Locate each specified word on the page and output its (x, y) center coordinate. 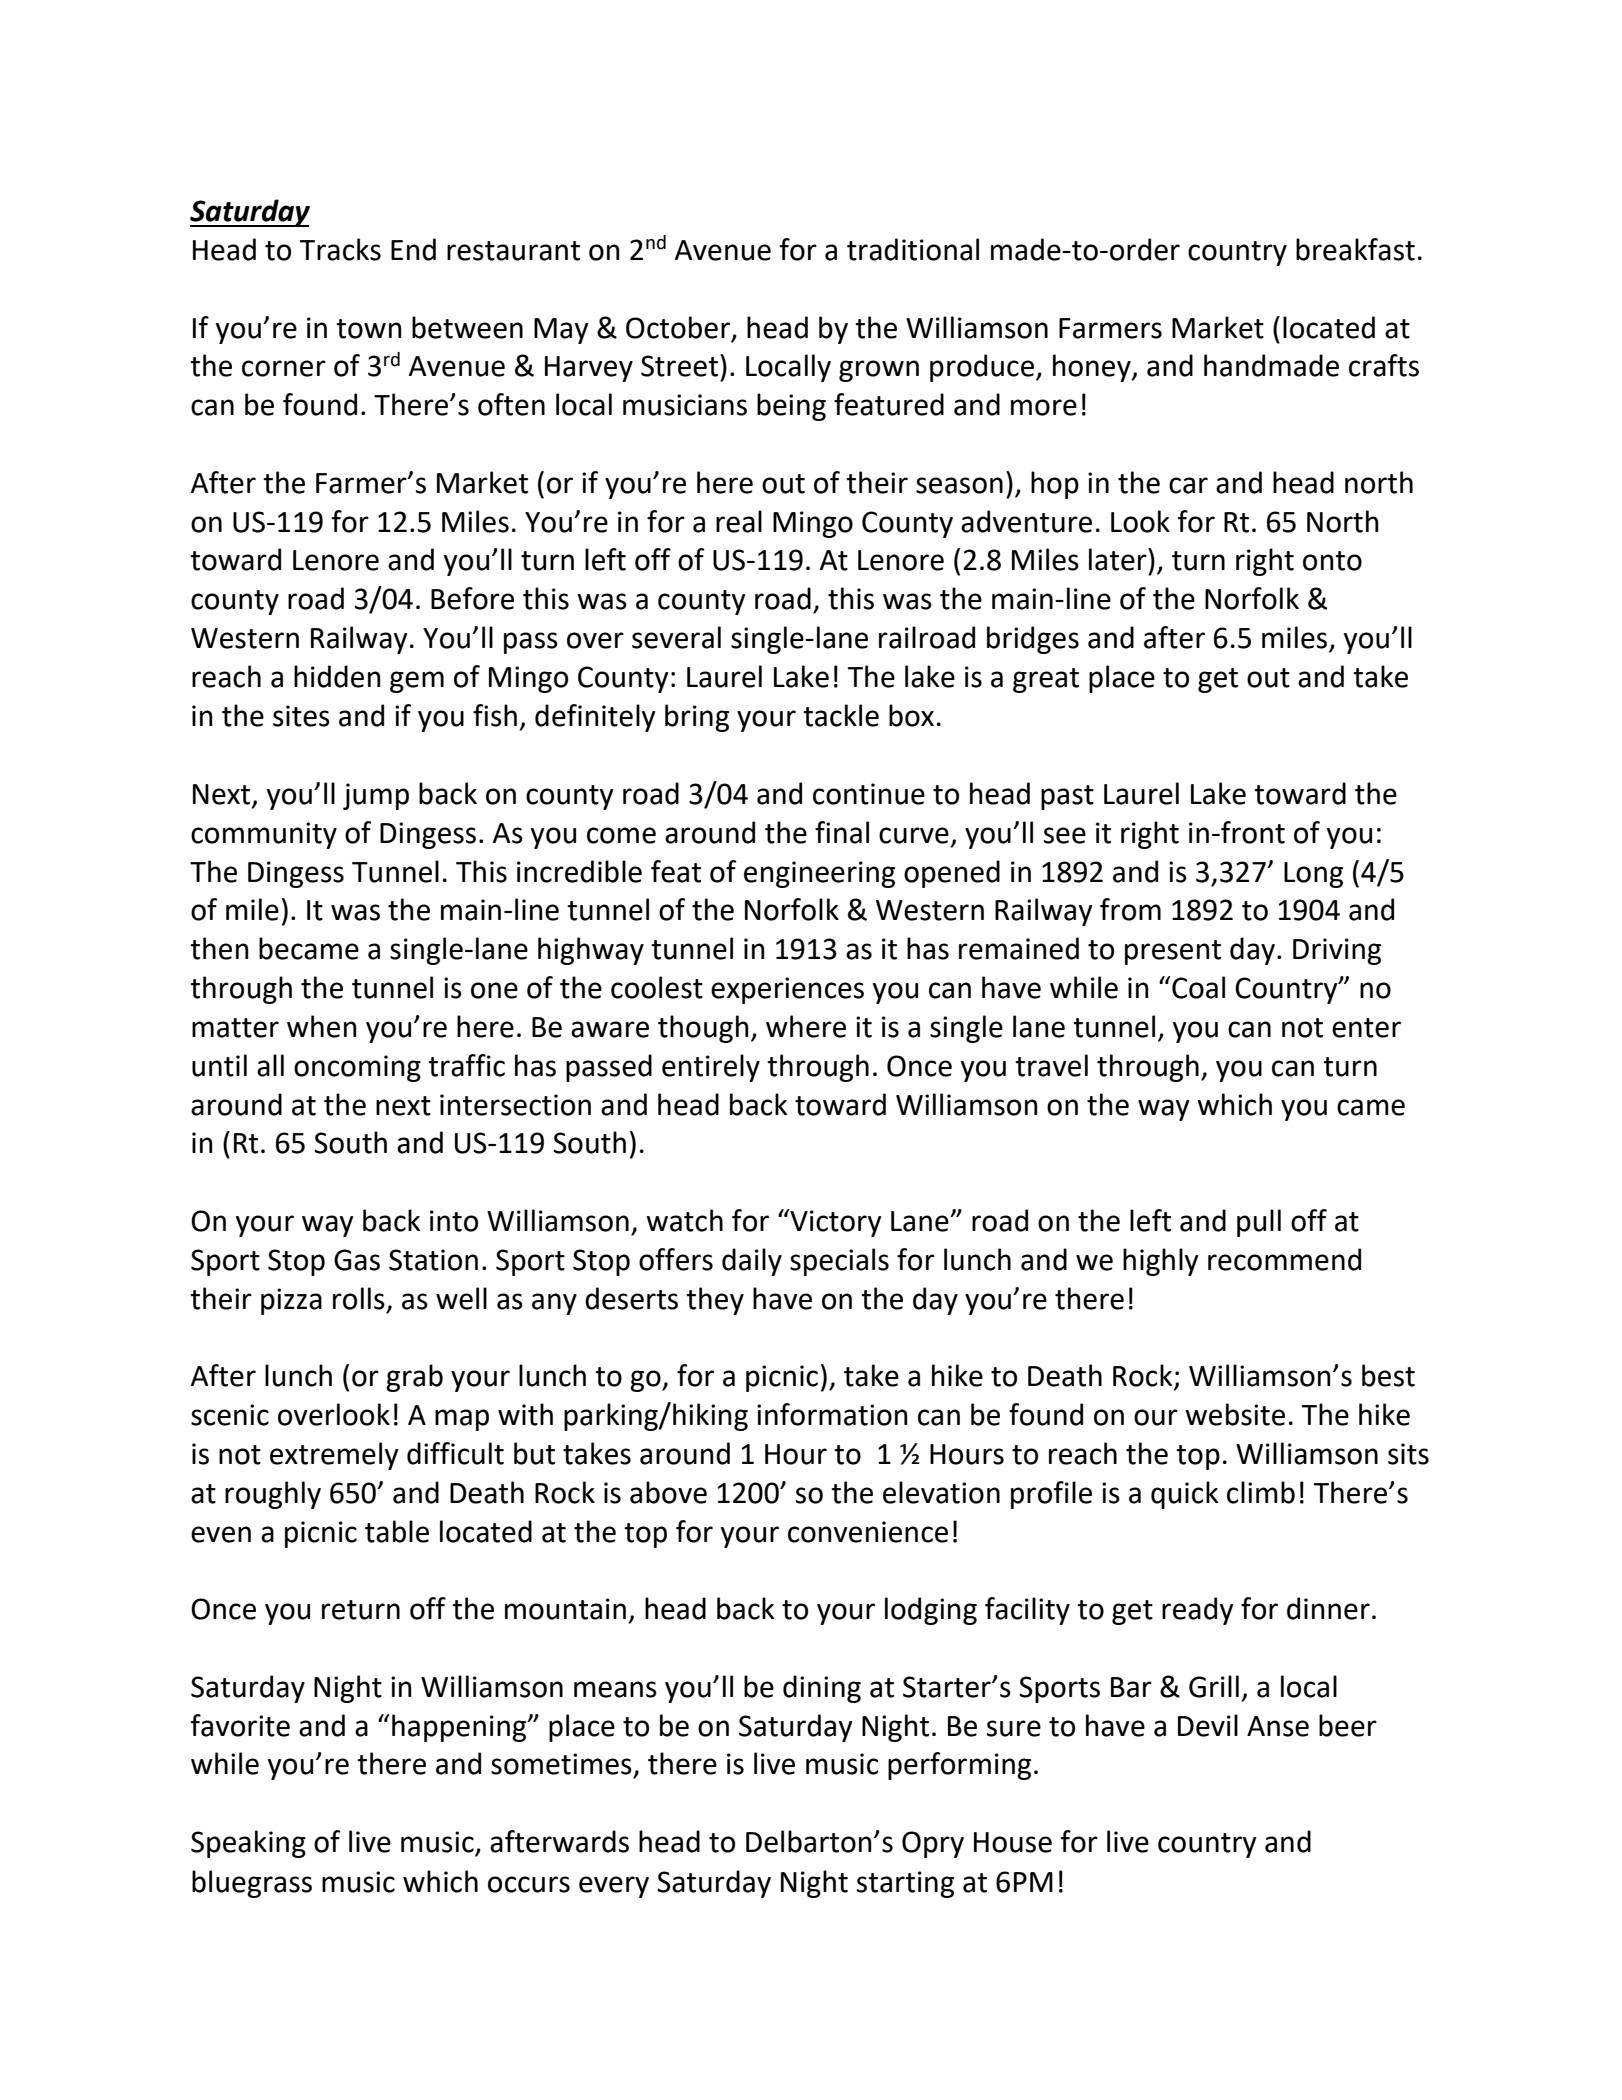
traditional (913, 249)
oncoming (357, 1068)
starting (905, 1884)
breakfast (1355, 249)
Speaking (248, 1844)
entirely (711, 1068)
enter (1366, 1028)
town (369, 329)
